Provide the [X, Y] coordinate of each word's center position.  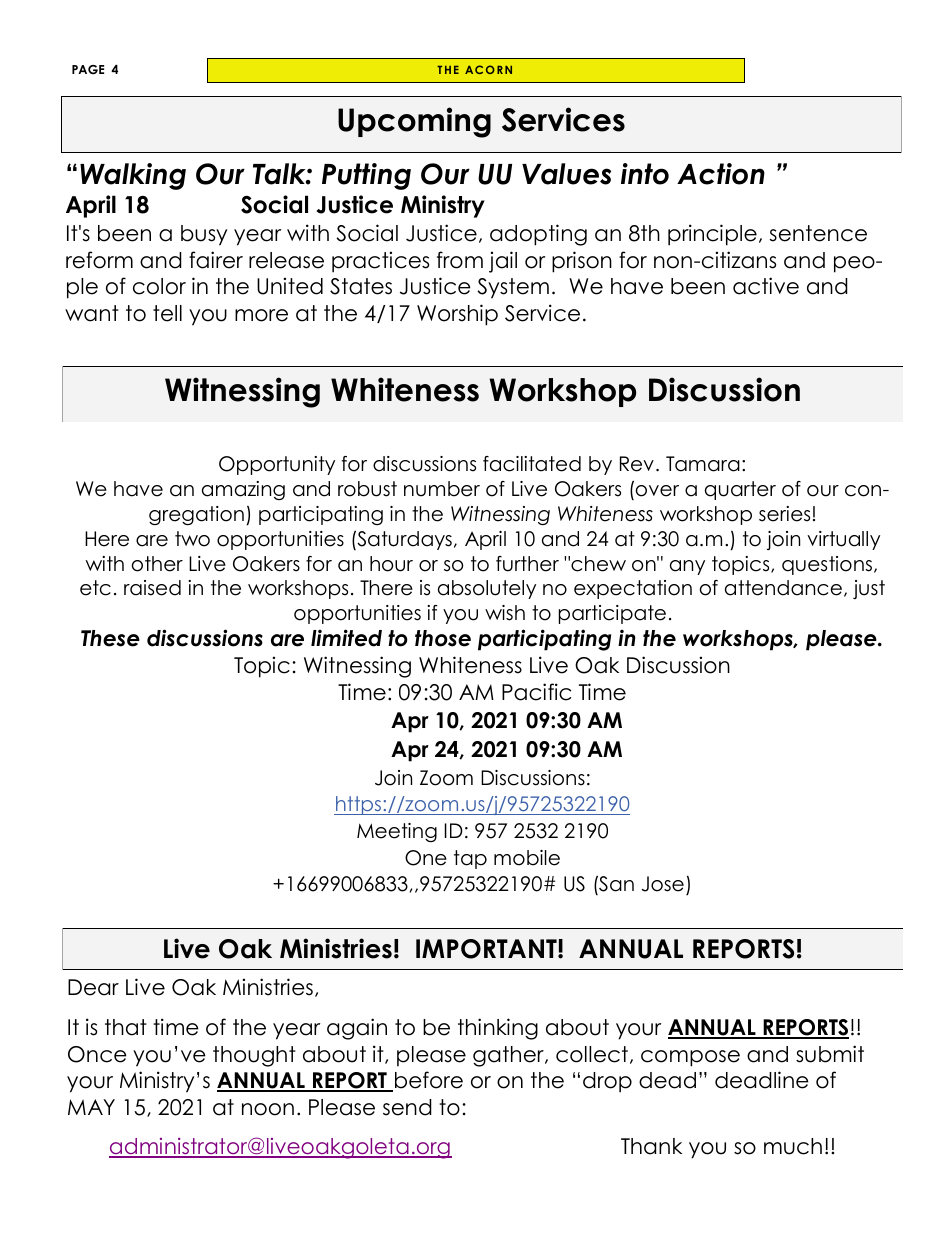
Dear [93, 987]
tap [470, 859]
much [793, 1146]
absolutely [487, 589]
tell [167, 313]
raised [152, 588]
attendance [783, 588]
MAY [91, 1107]
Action [721, 174]
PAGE [88, 70]
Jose [663, 884]
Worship [457, 315]
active [766, 286]
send [407, 1107]
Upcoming [414, 122]
